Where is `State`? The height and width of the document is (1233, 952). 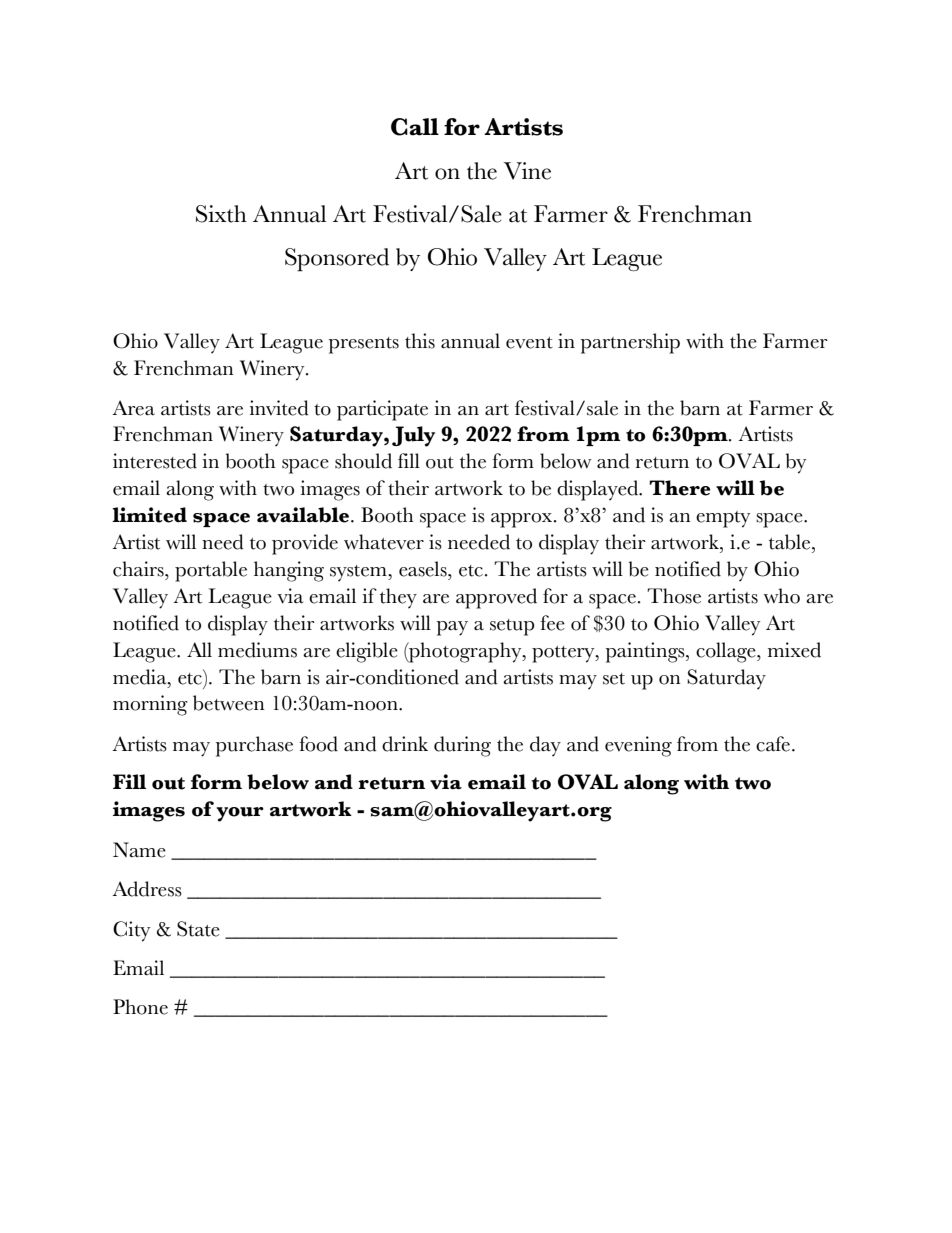 State is located at coordinates (198, 929).
